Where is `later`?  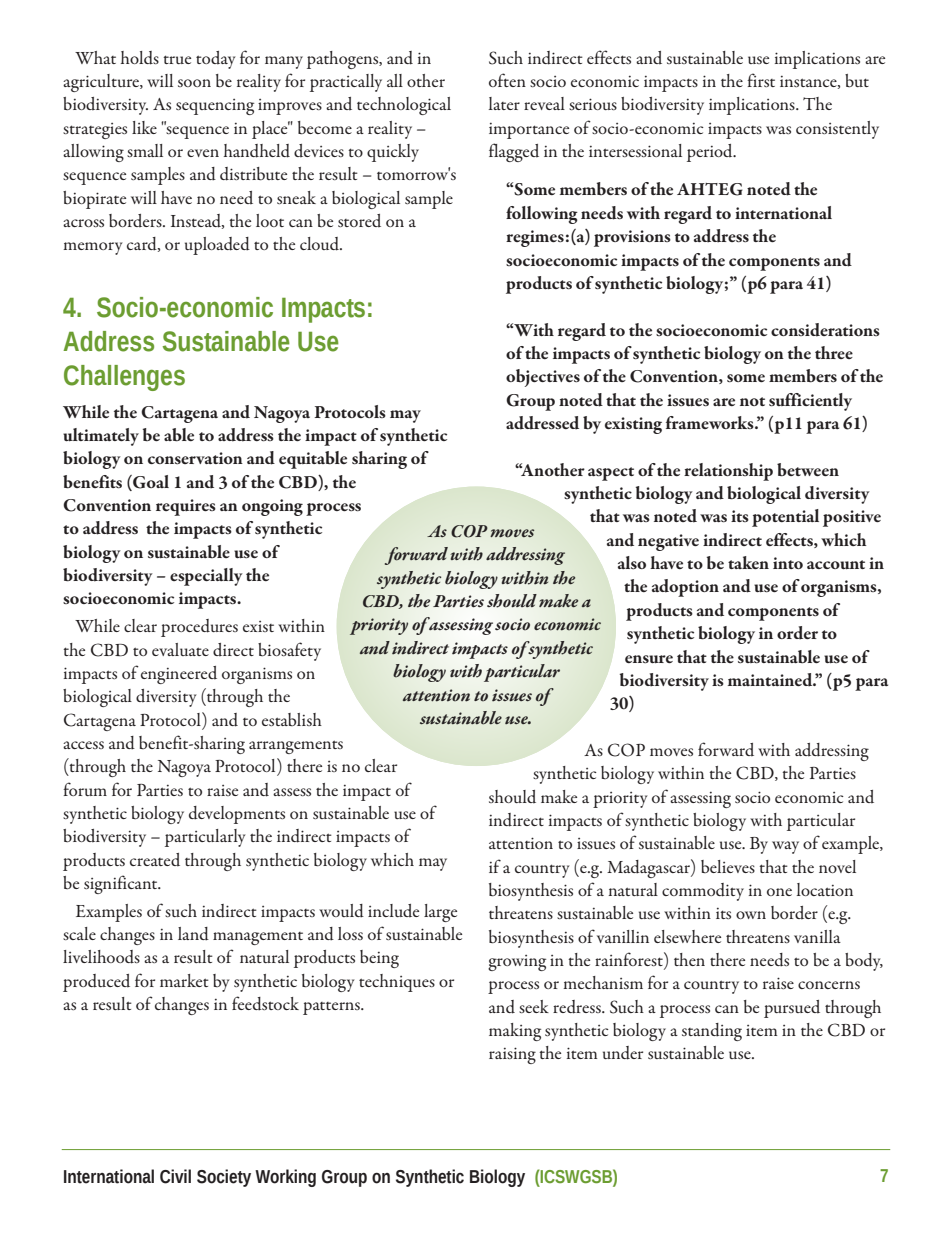
later is located at coordinates (504, 103).
